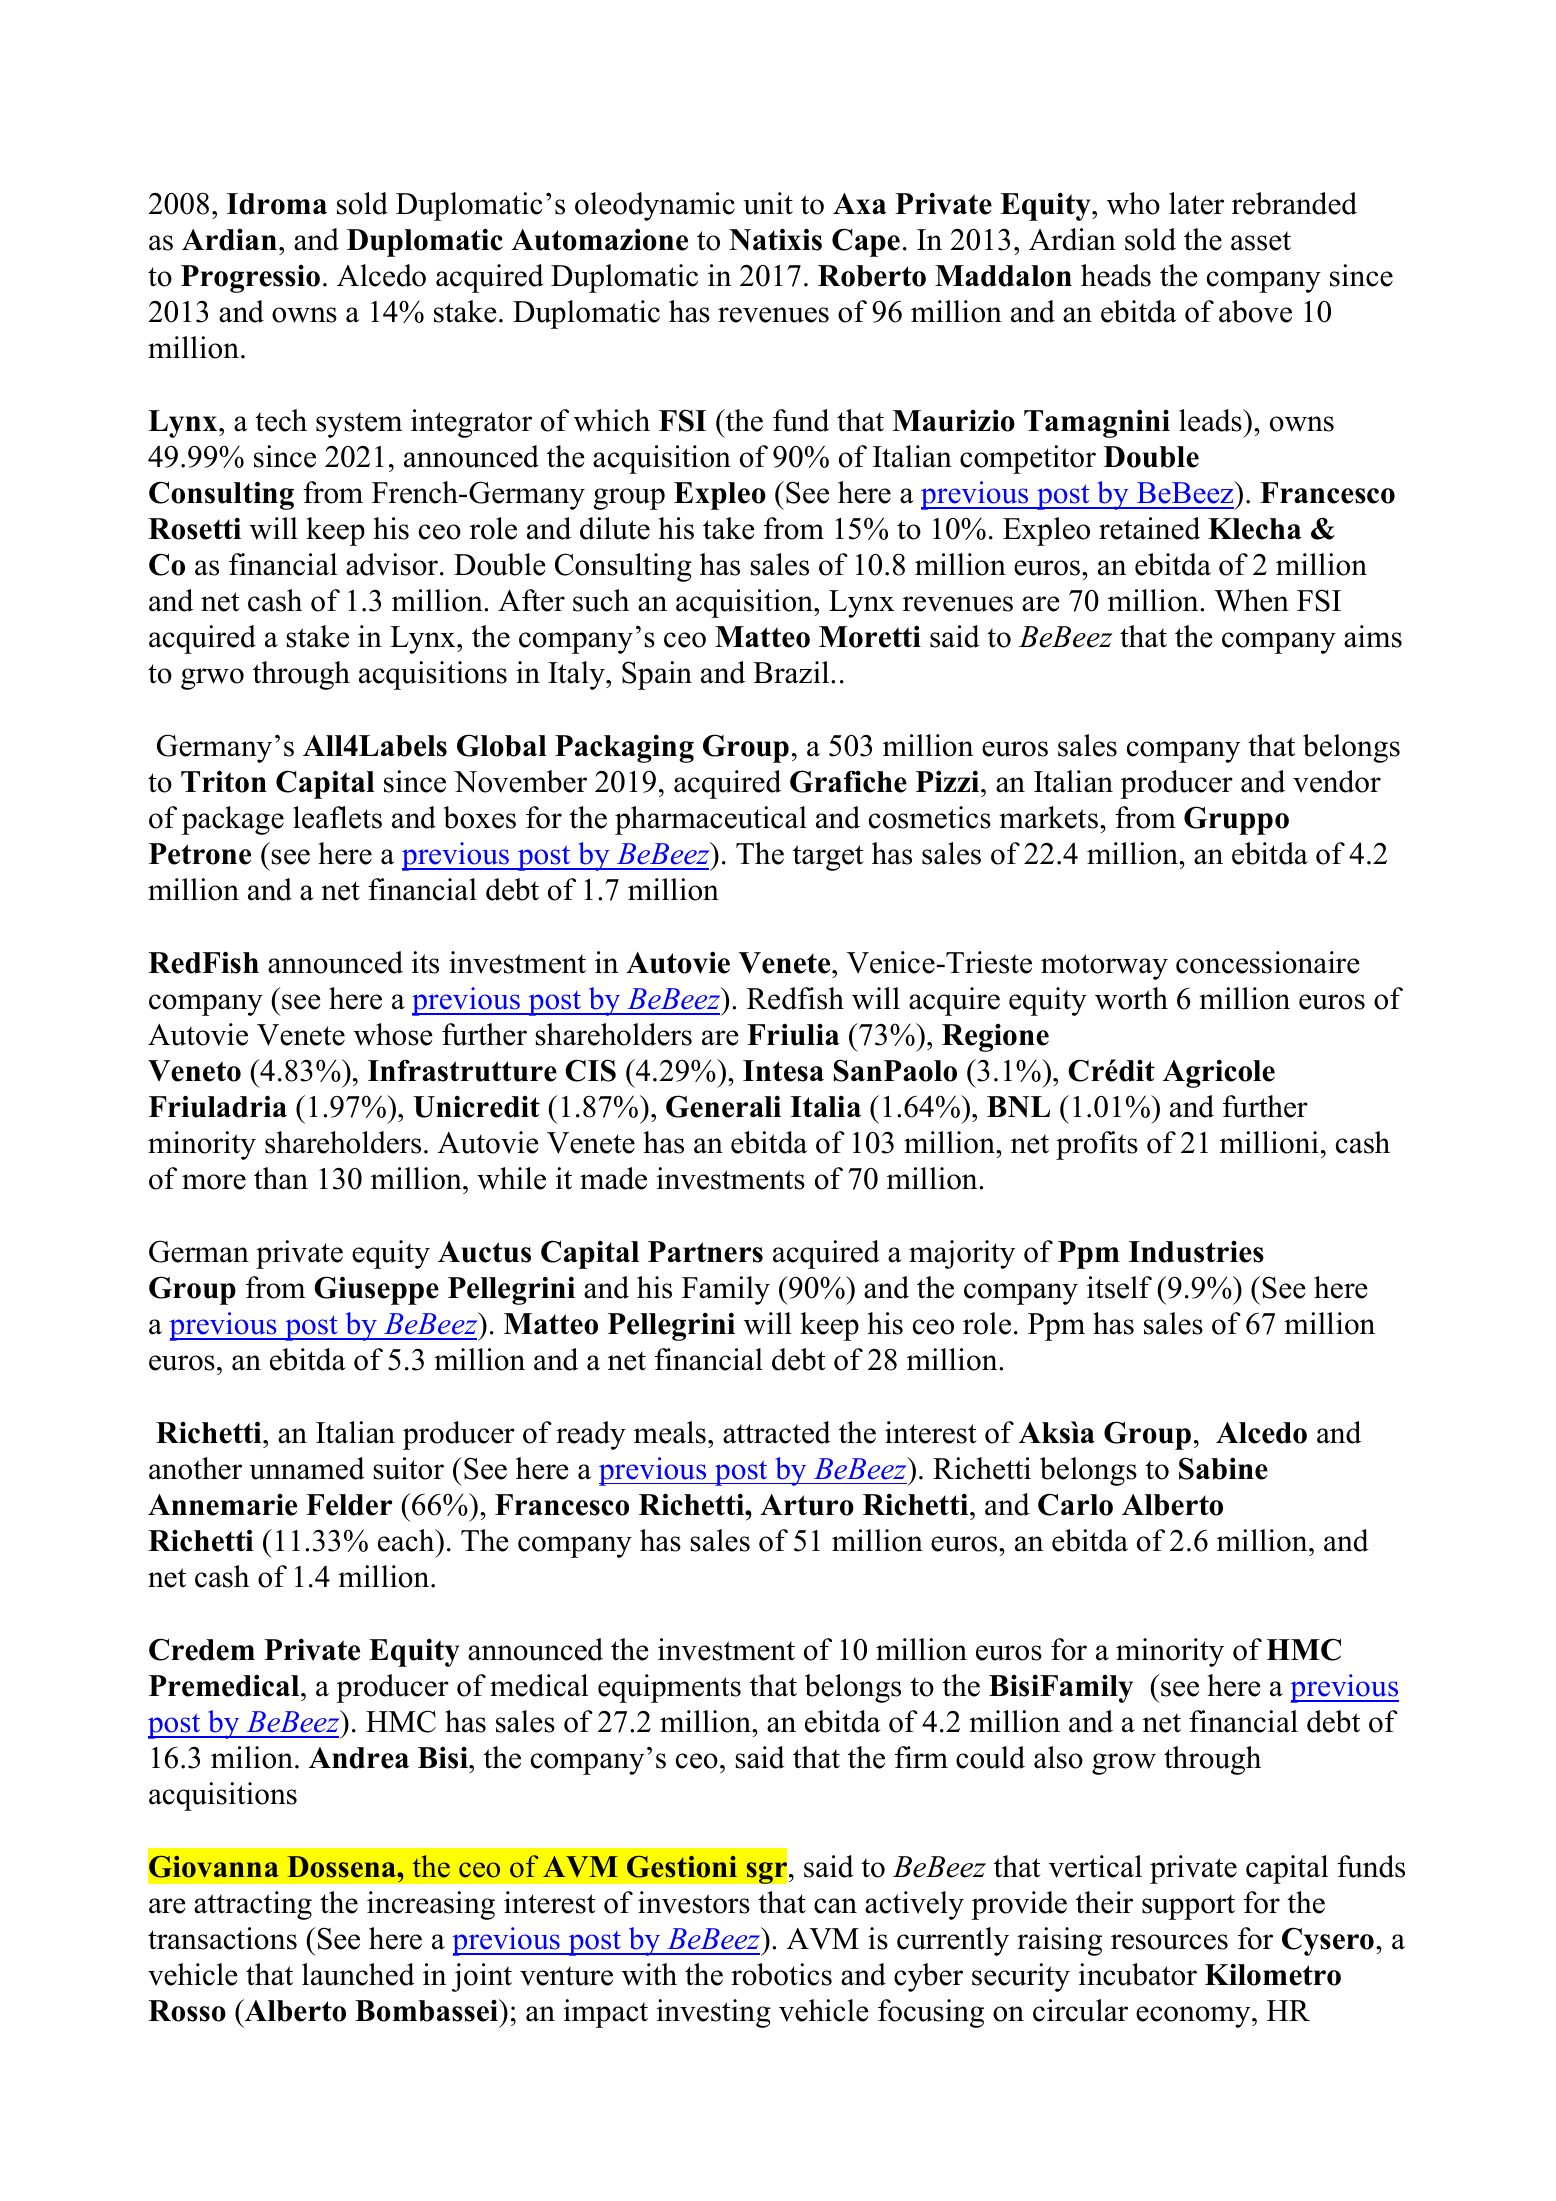  Describe the element at coordinates (807, 1505) in the screenshot. I see `Arturo` at that location.
